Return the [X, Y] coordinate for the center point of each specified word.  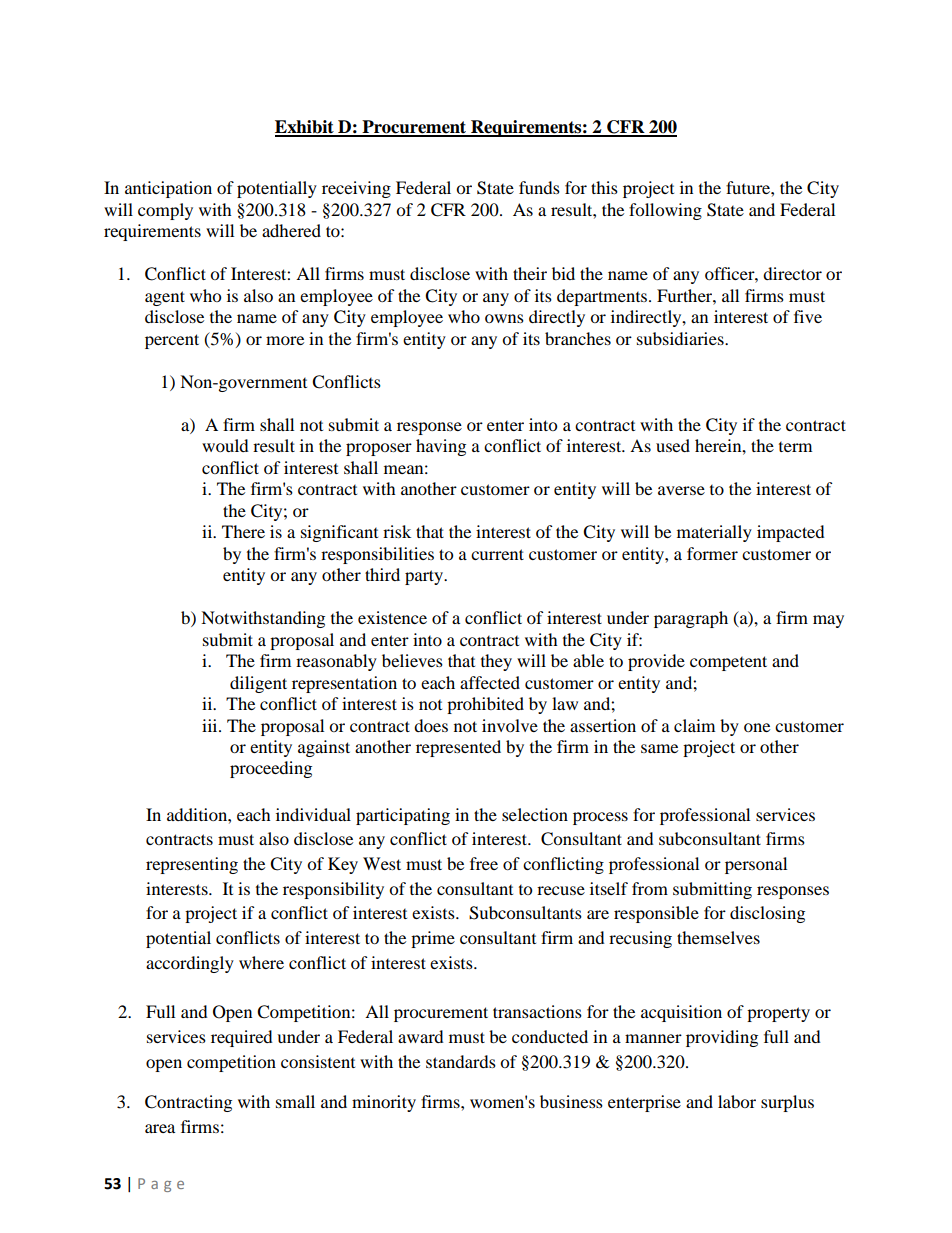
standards [461, 1061]
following [665, 211]
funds [539, 187]
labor [737, 1101]
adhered [291, 230]
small [295, 1101]
